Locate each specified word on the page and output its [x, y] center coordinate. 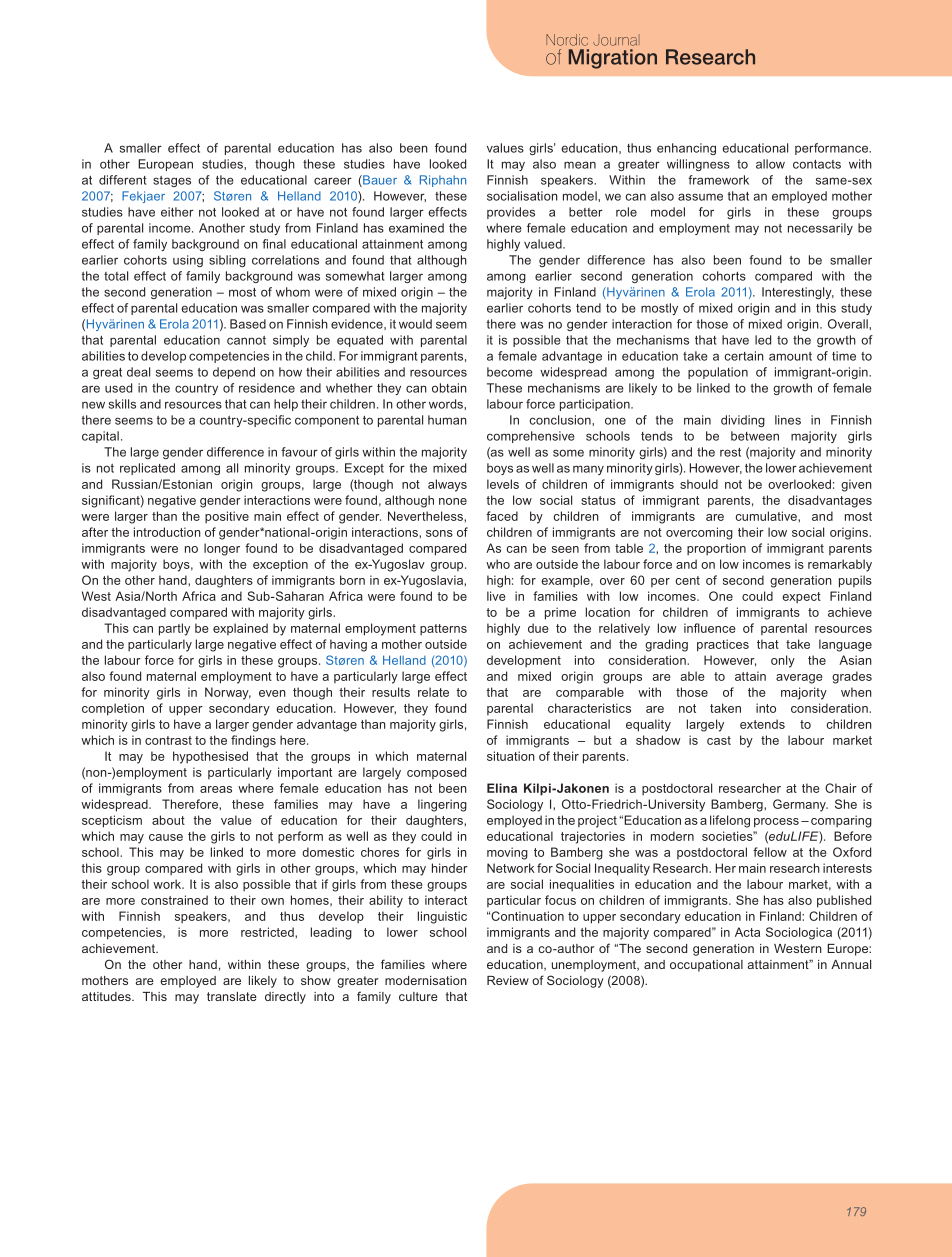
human [447, 420]
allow [770, 164]
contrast [168, 740]
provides [511, 213]
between [755, 436]
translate [232, 996]
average [799, 679]
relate [433, 692]
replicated [147, 469]
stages [172, 181]
